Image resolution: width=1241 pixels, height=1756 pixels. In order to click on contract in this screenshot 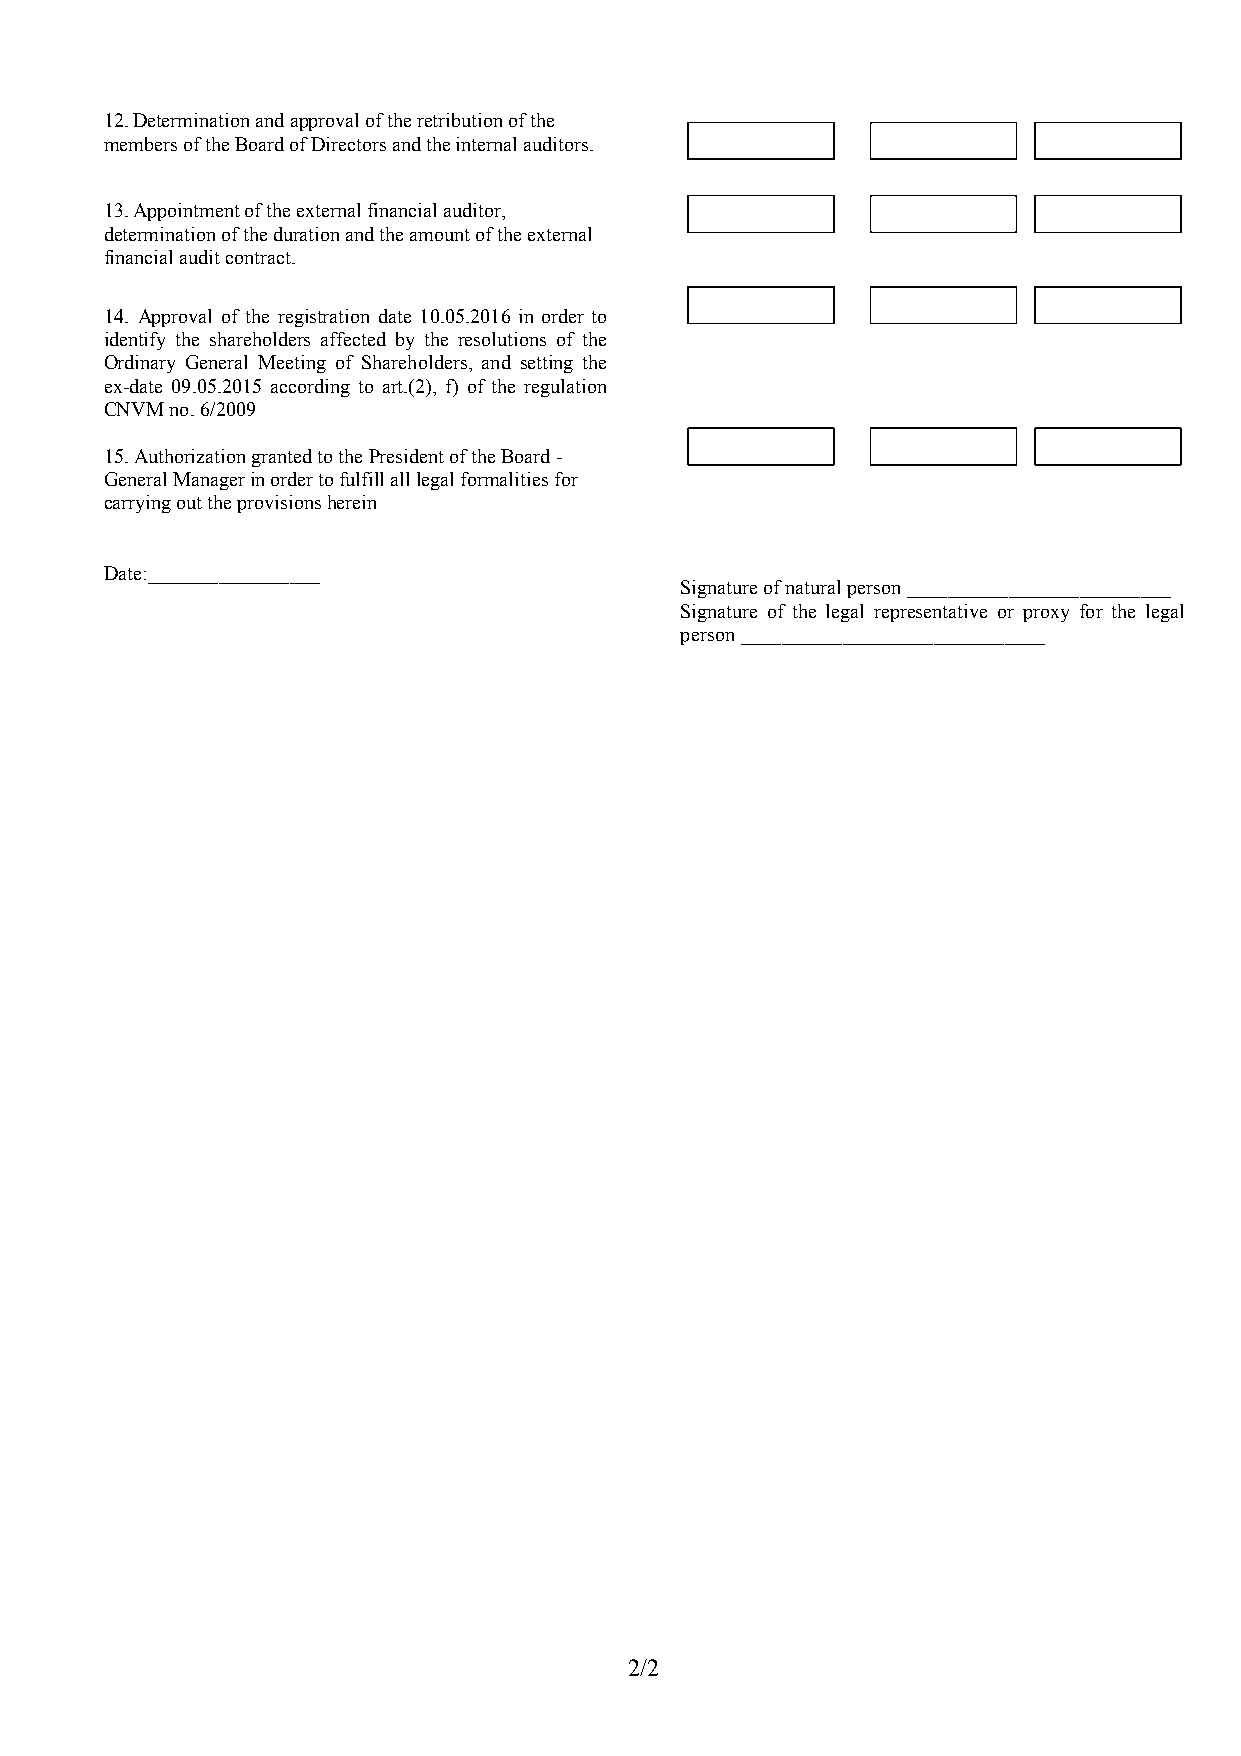, I will do `click(259, 258)`.
